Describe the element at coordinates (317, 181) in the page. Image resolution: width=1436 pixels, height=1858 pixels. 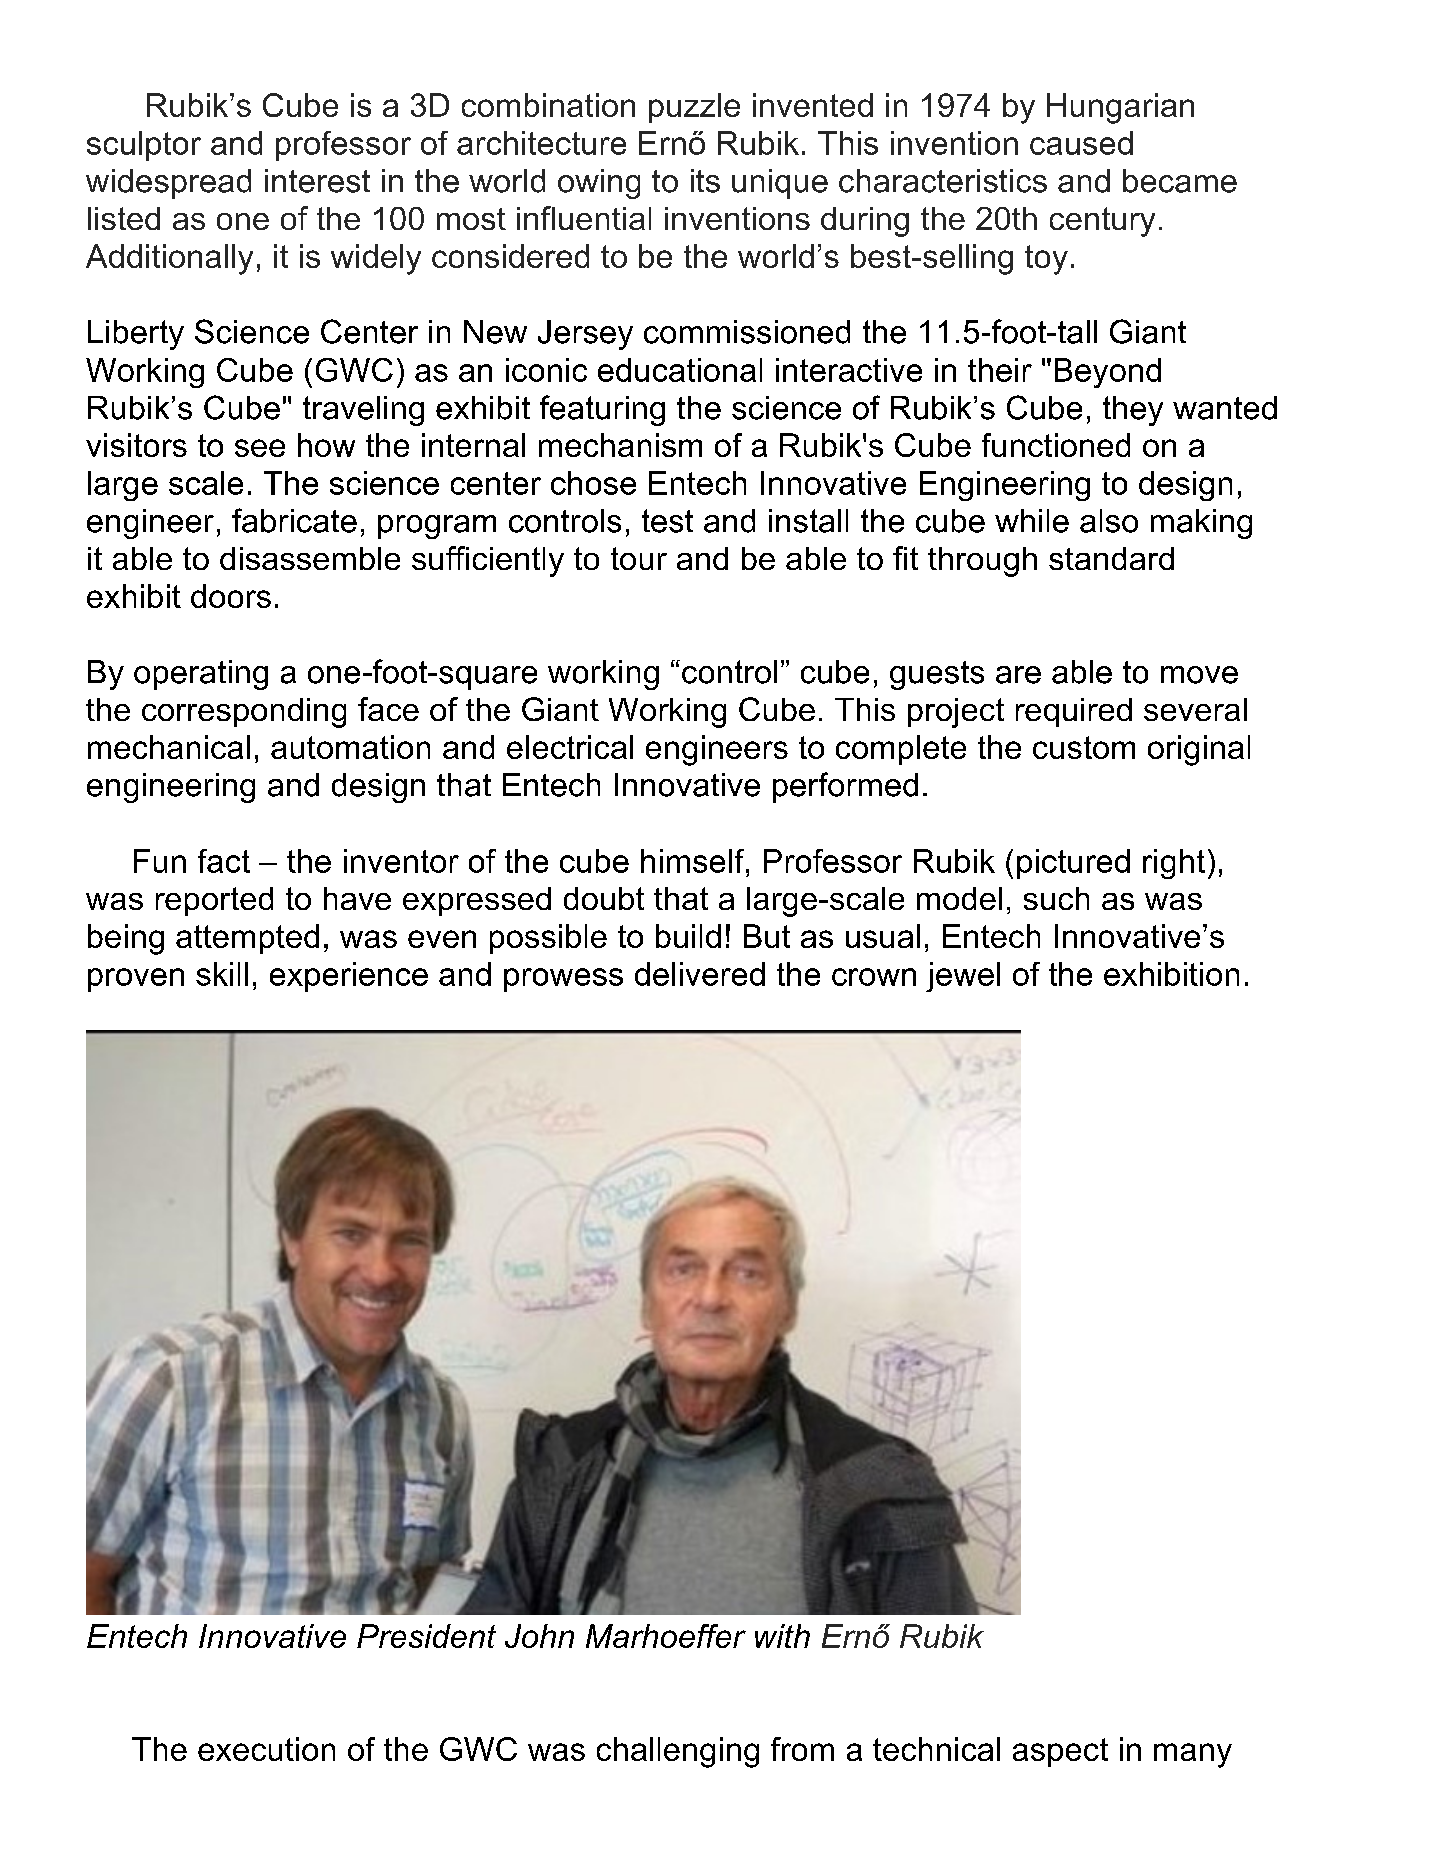
I see `interest` at that location.
